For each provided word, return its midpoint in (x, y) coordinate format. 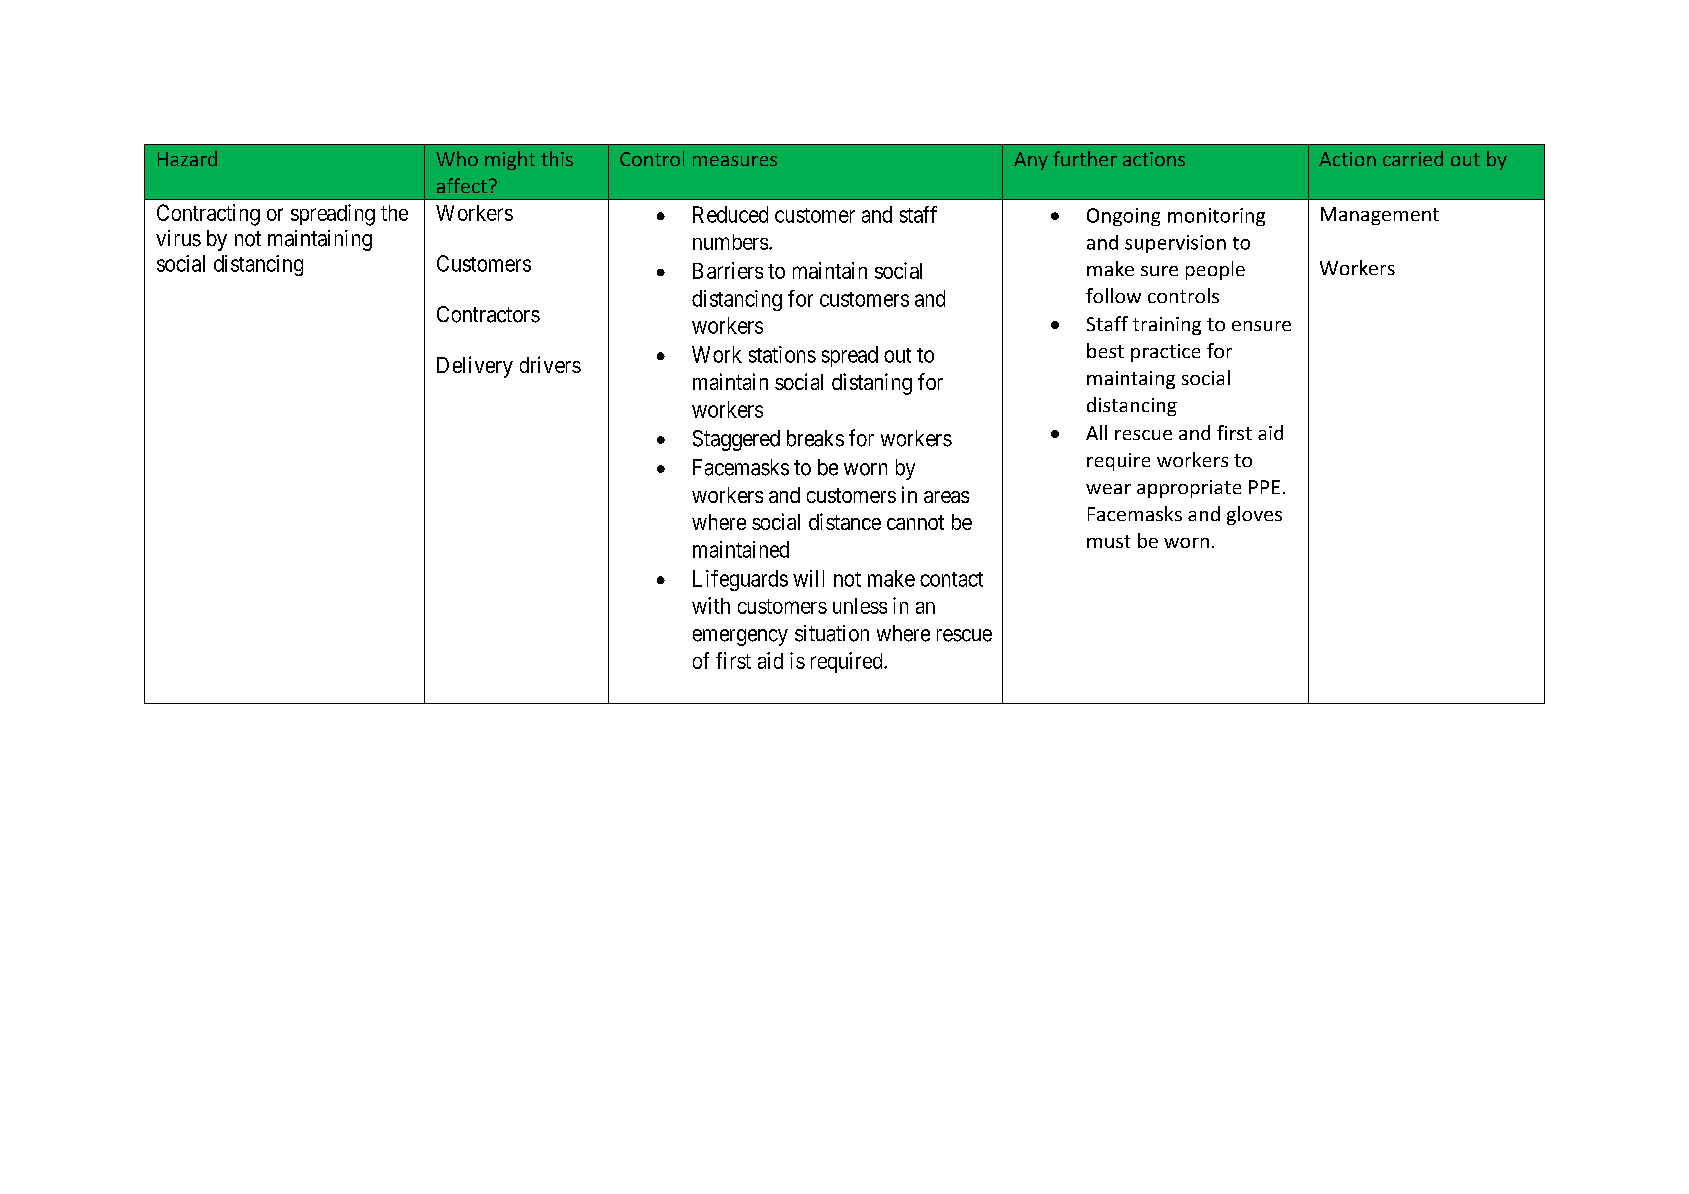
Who (457, 158)
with (711, 605)
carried (1413, 158)
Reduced (730, 214)
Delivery (475, 367)
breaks (815, 438)
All (1096, 432)
